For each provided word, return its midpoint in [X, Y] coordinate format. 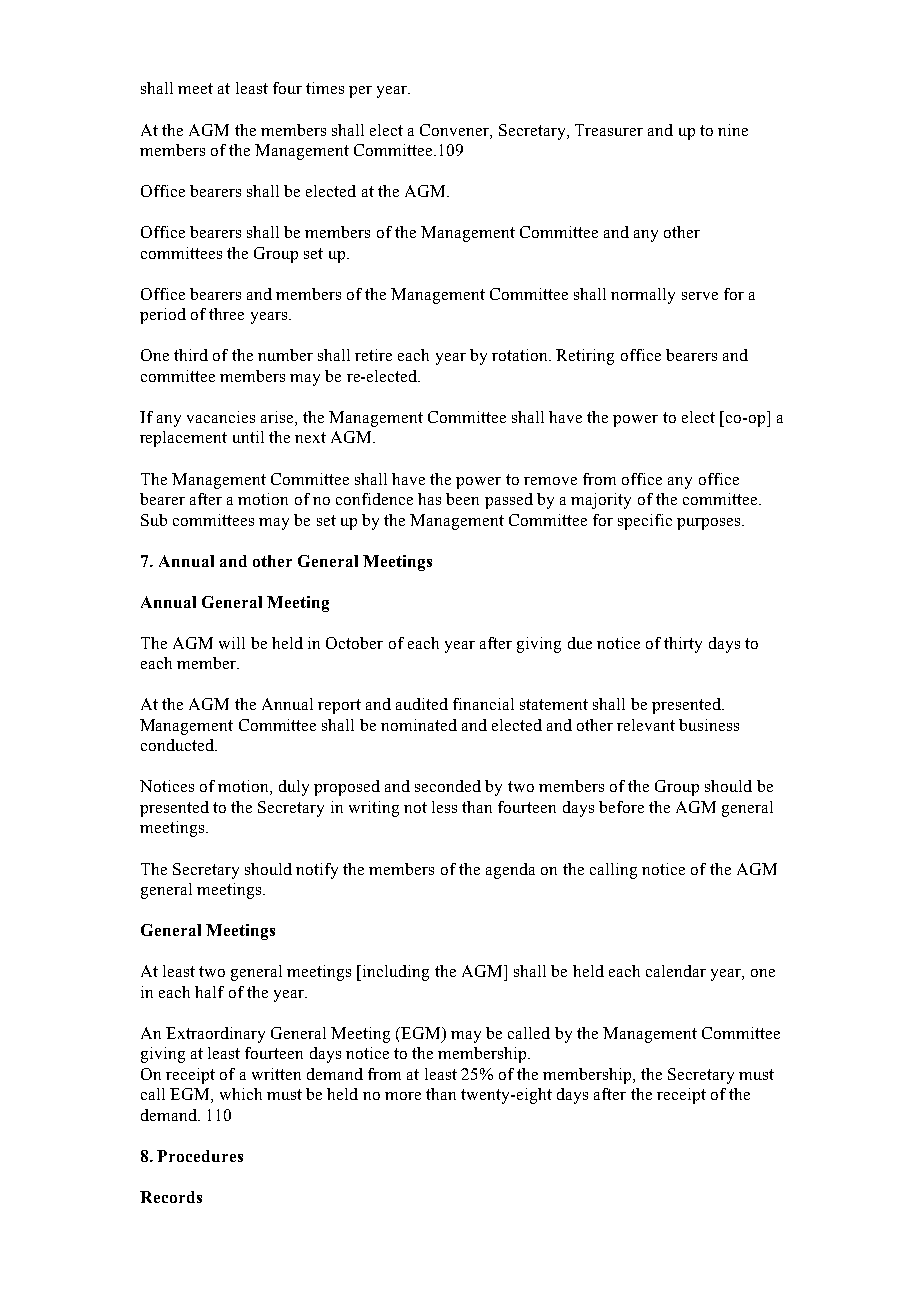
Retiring [585, 357]
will [232, 643]
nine [733, 130]
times [325, 88]
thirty [683, 645]
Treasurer [609, 130]
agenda [510, 871]
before [621, 807]
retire [373, 355]
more [403, 1096]
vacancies [221, 417]
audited [422, 704]
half [209, 992]
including [396, 973]
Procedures [200, 1156]
